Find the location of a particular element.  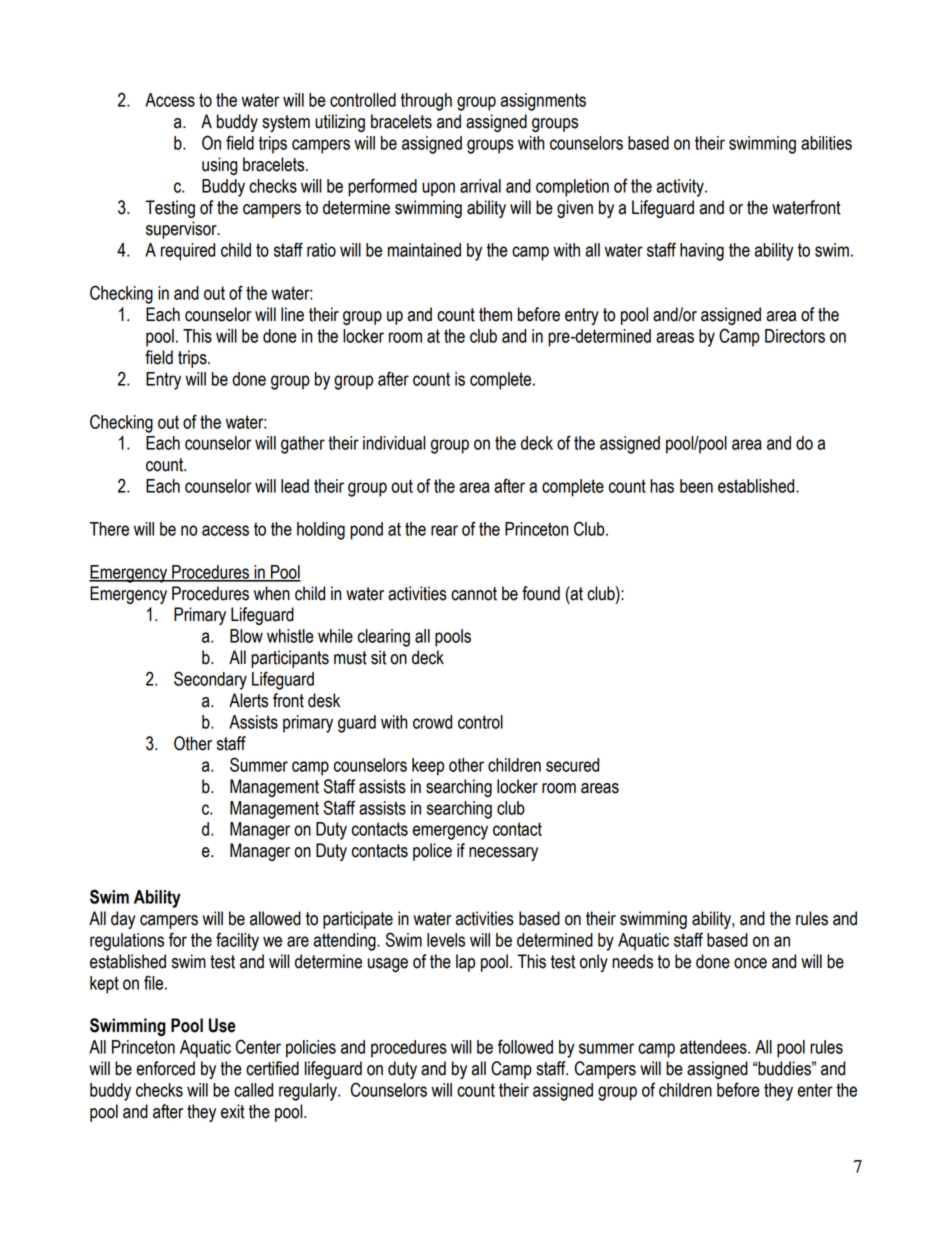

Blow is located at coordinates (246, 636).
